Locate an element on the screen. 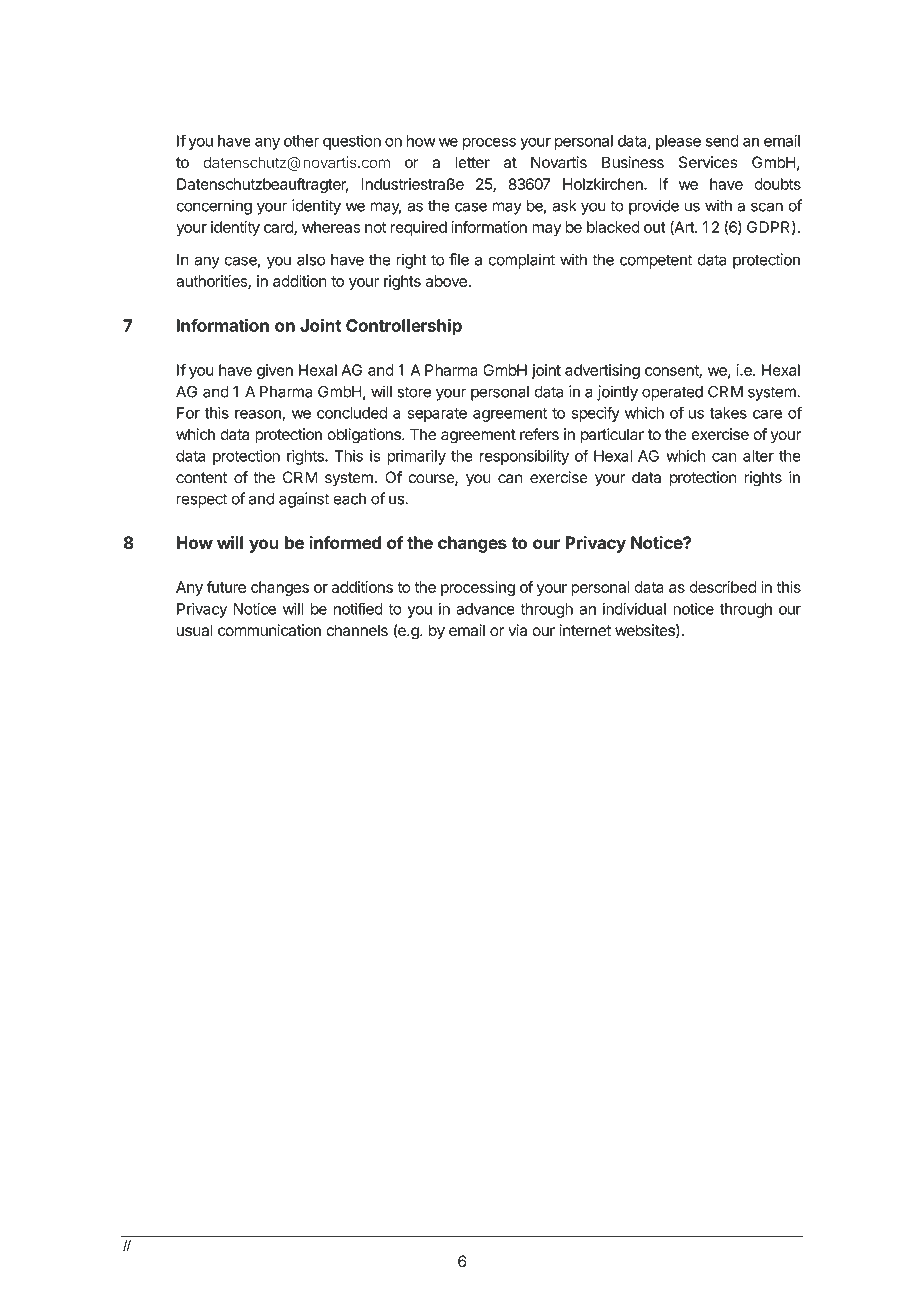 Image resolution: width=924 pixels, height=1308 pixels. alter is located at coordinates (758, 456).
